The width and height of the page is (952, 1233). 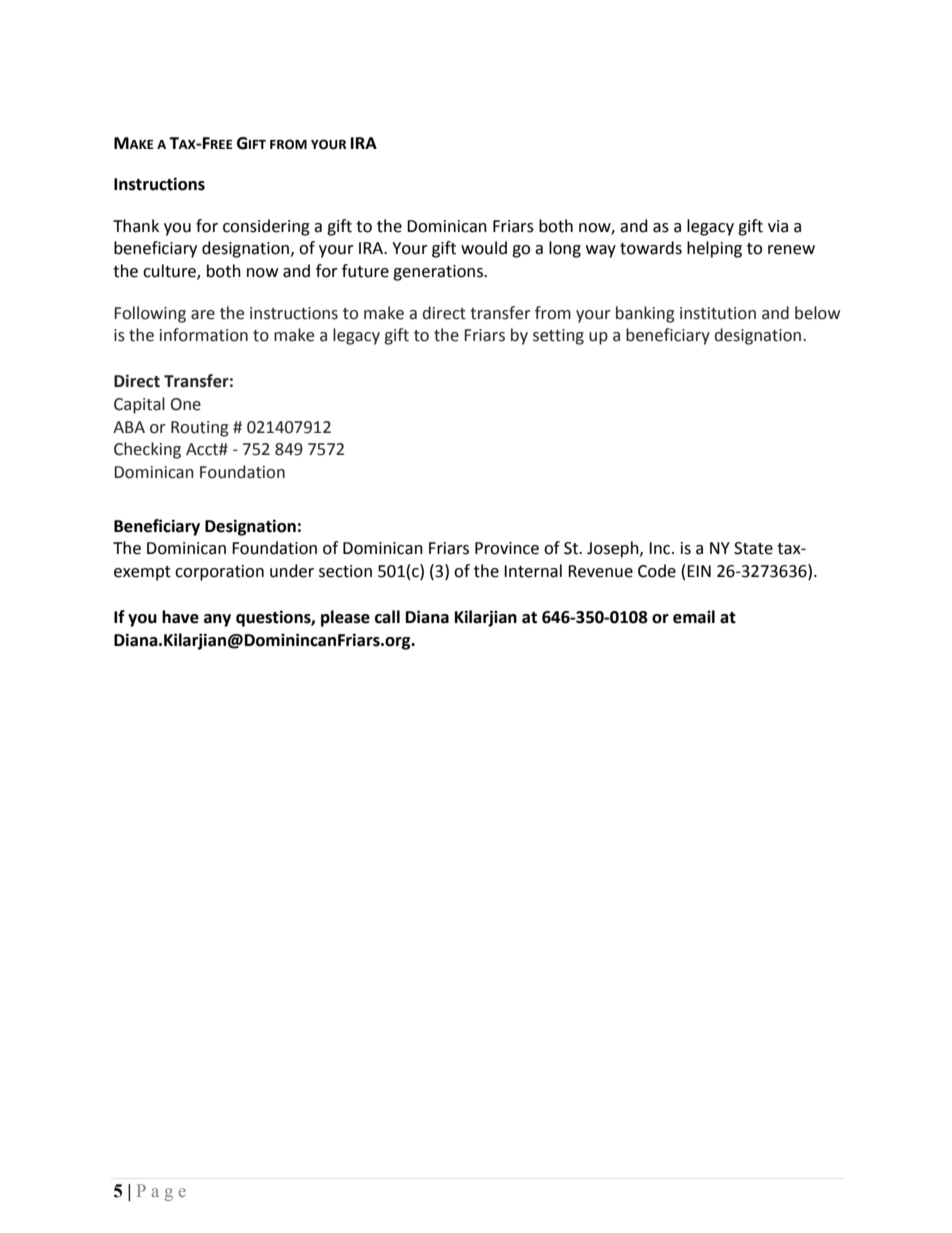 What do you see at coordinates (161, 1192) in the page?
I see `Page` at bounding box center [161, 1192].
